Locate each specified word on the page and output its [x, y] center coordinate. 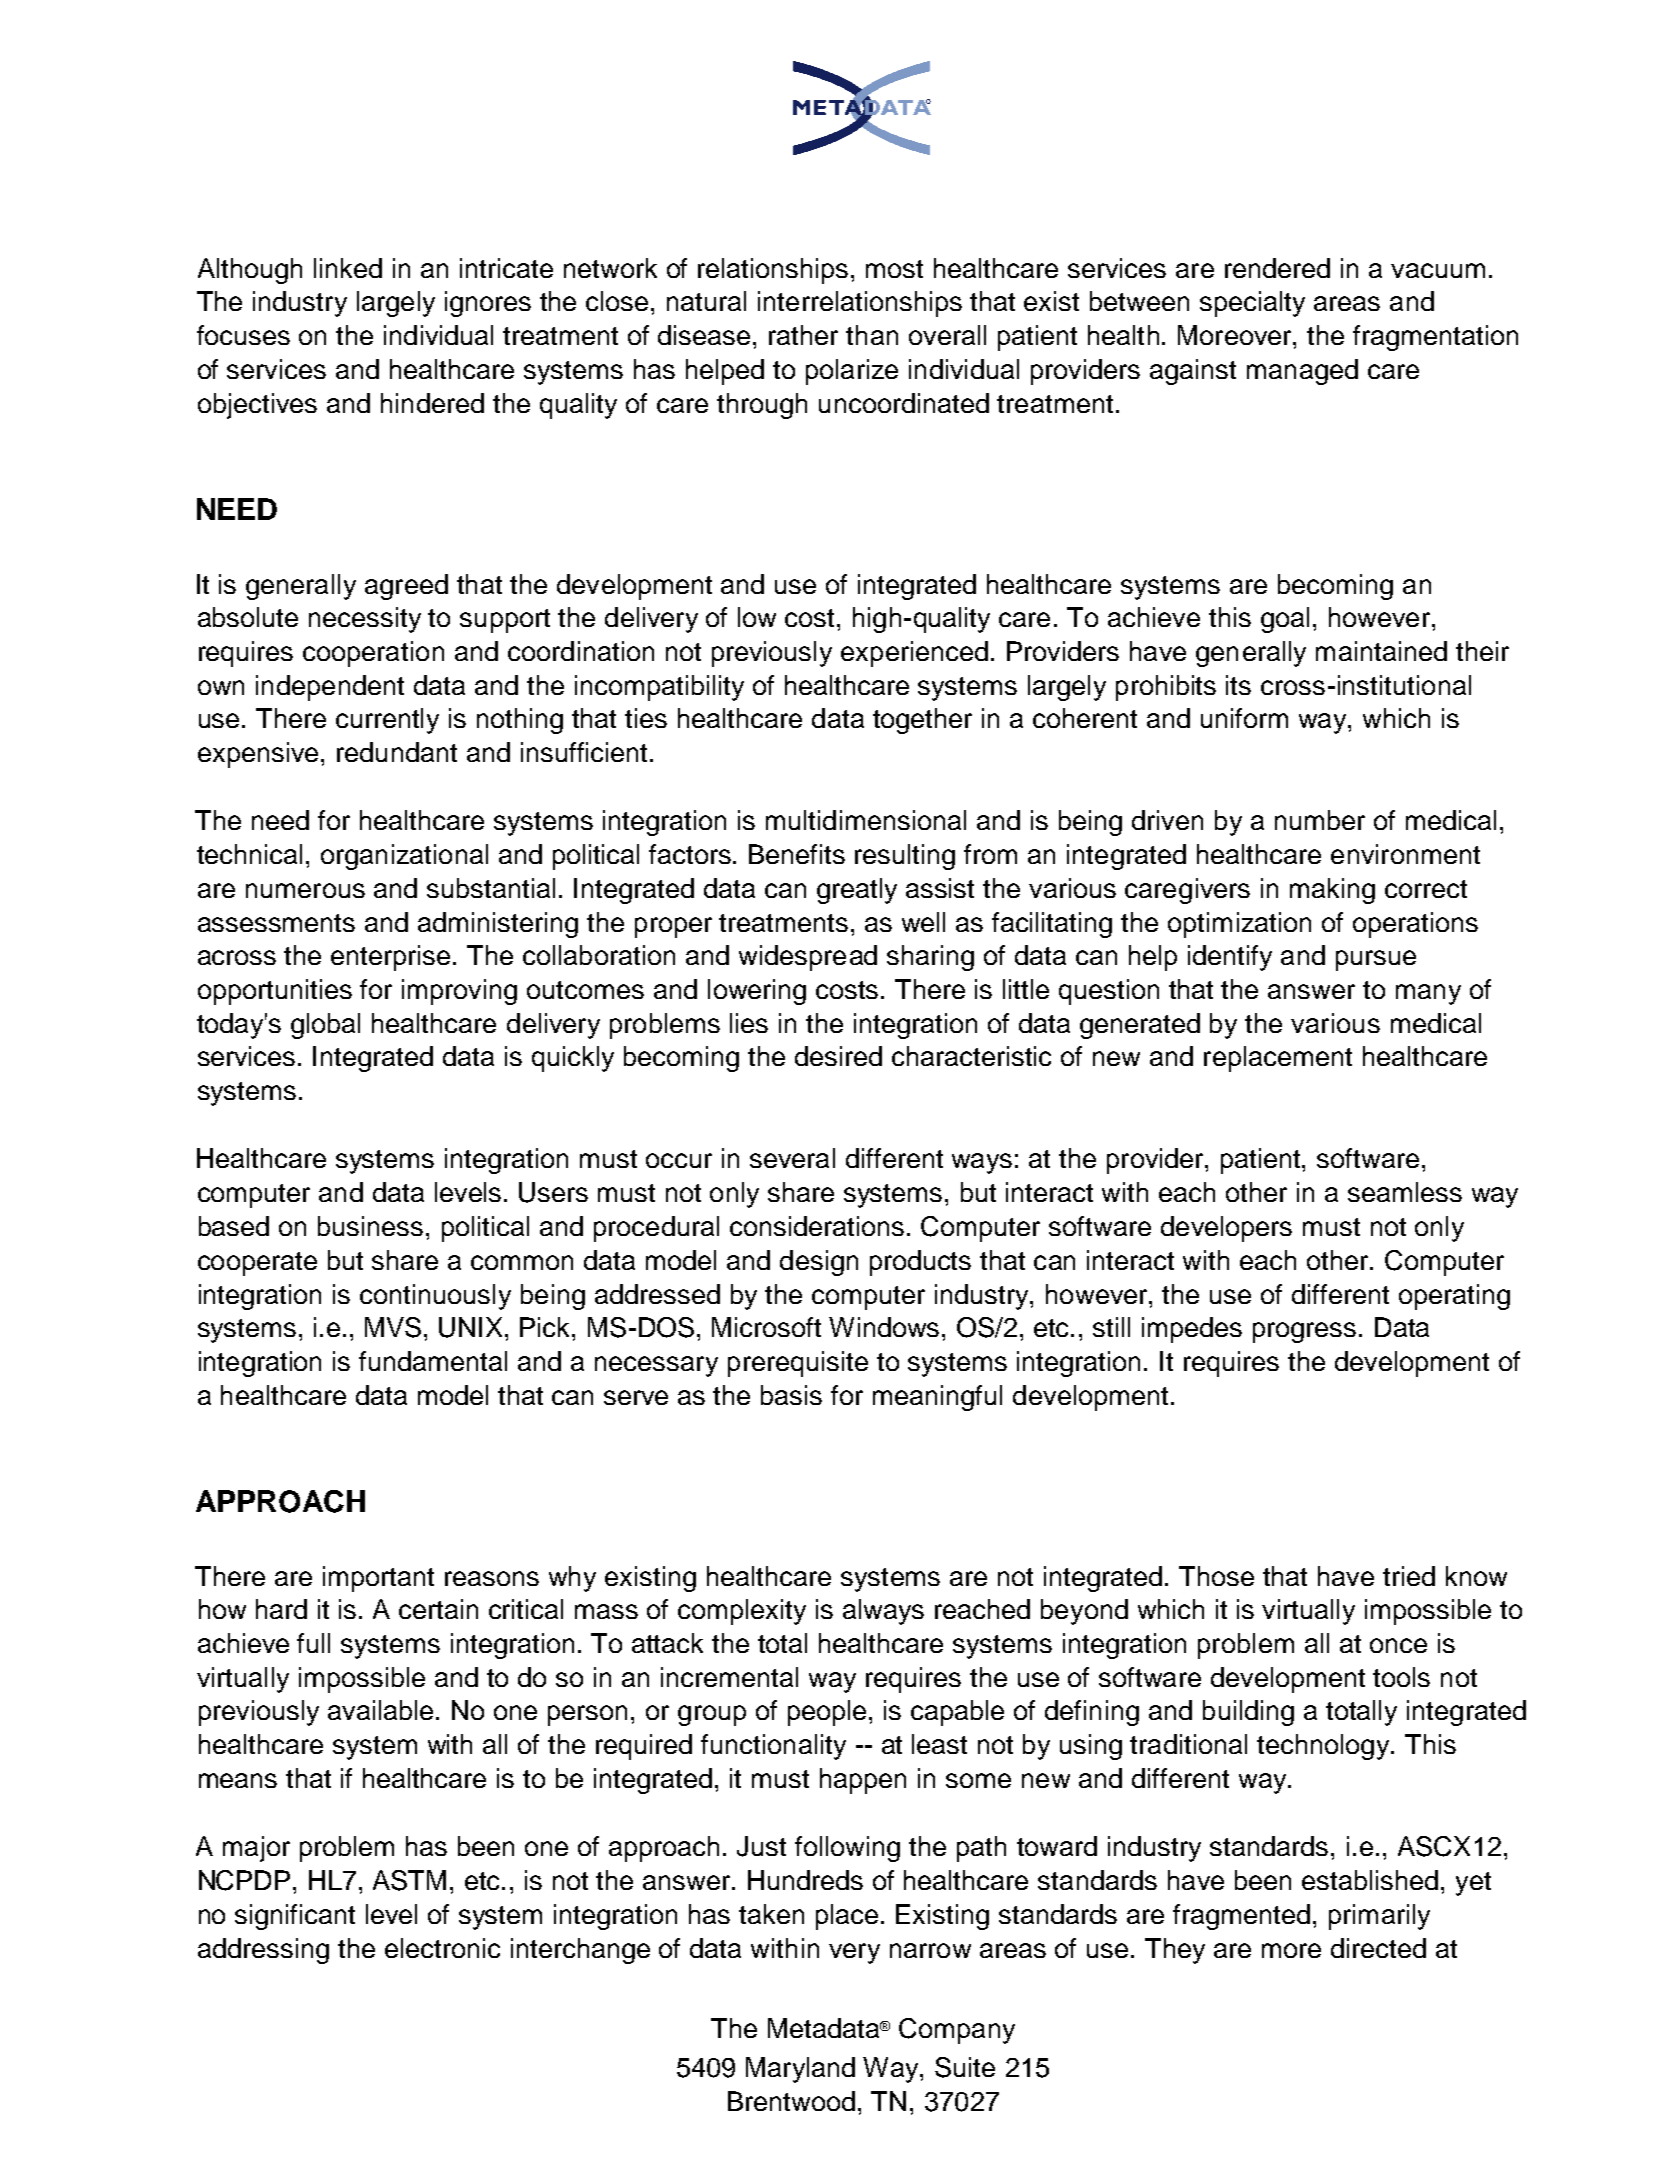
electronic [442, 1948]
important [378, 1579]
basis [791, 1395]
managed [1302, 372]
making [1332, 891]
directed [1378, 1948]
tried [1409, 1576]
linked [348, 268]
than [872, 335]
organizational [404, 857]
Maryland [800, 2070]
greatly [857, 891]
